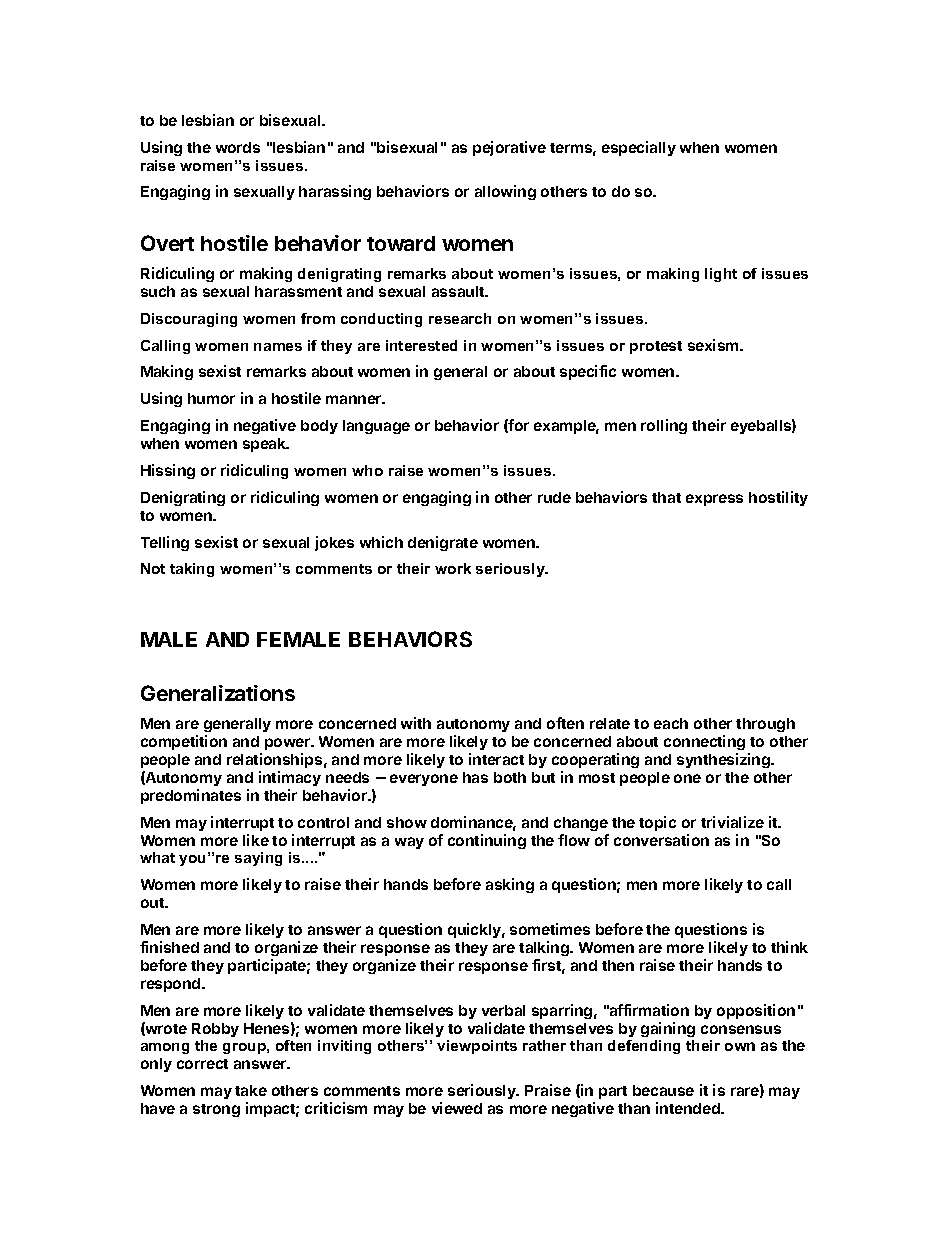  I want to click on continuing, so click(487, 841).
